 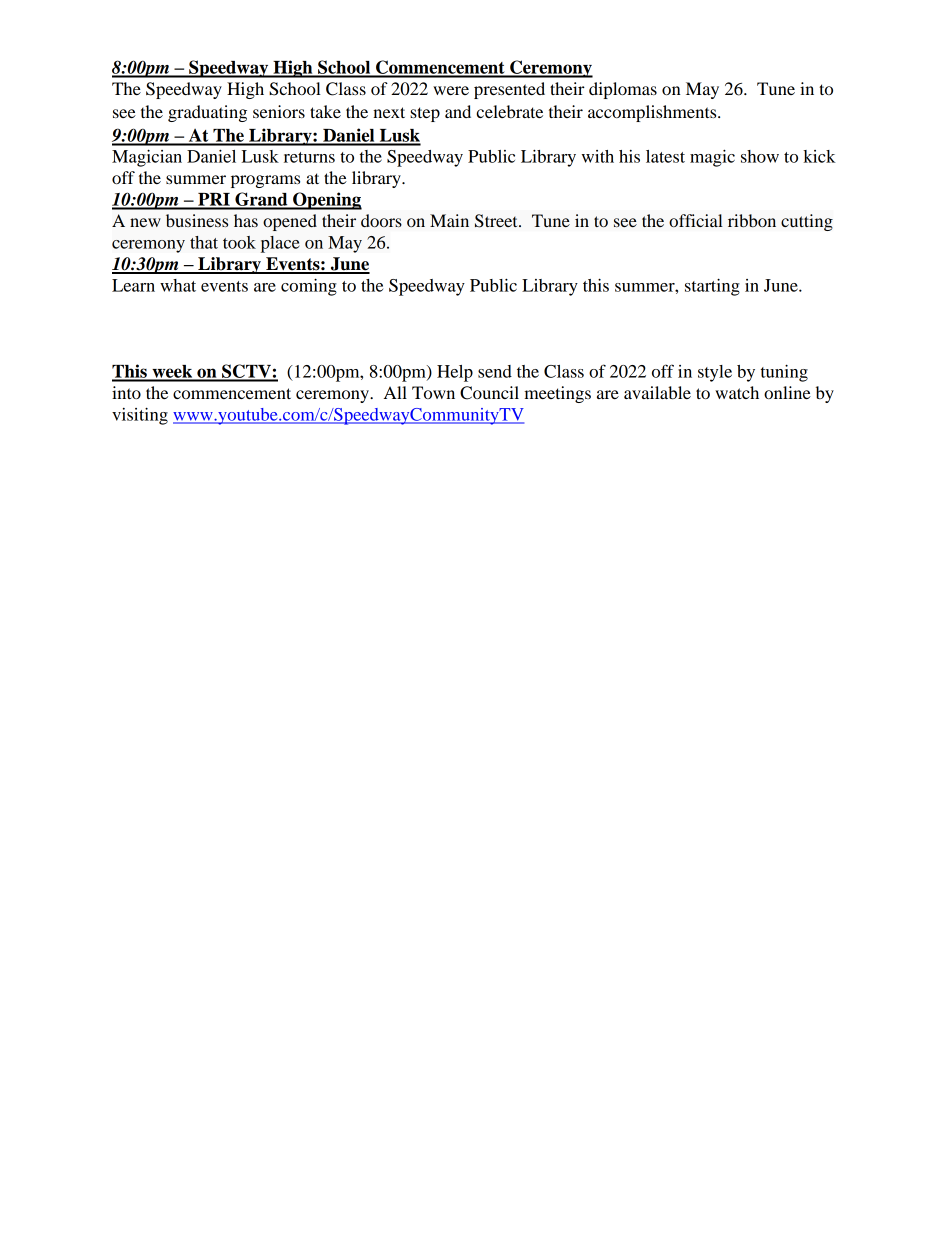 What do you see at coordinates (451, 90) in the image?
I see `were` at bounding box center [451, 90].
